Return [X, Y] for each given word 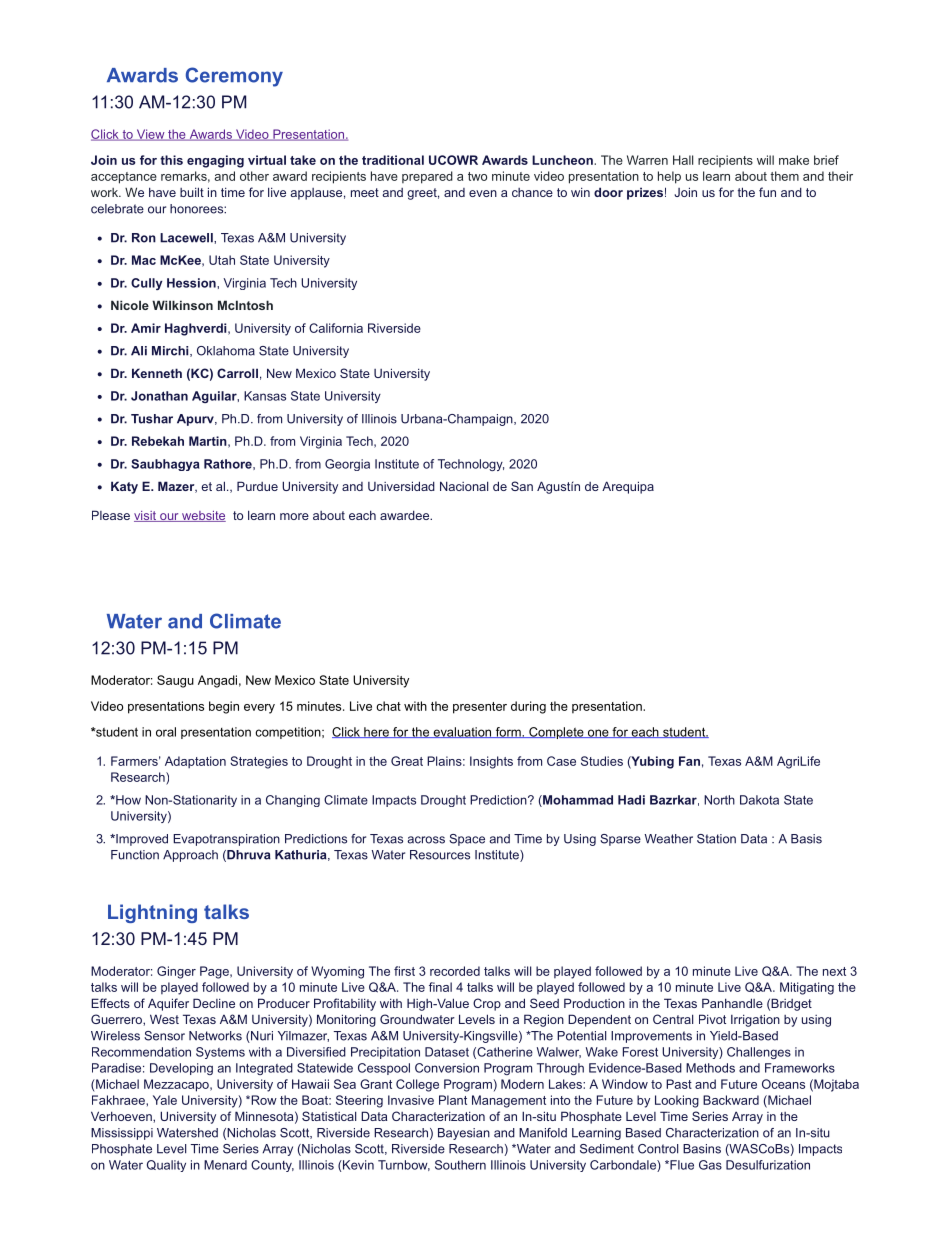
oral [166, 732]
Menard [225, 1165]
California [336, 328]
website [203, 516]
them [784, 176]
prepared [427, 177]
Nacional [464, 486]
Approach [190, 856]
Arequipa [628, 487]
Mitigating [807, 988]
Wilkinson [182, 305]
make [794, 160]
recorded [455, 971]
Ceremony [234, 77]
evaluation [462, 732]
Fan [689, 761]
